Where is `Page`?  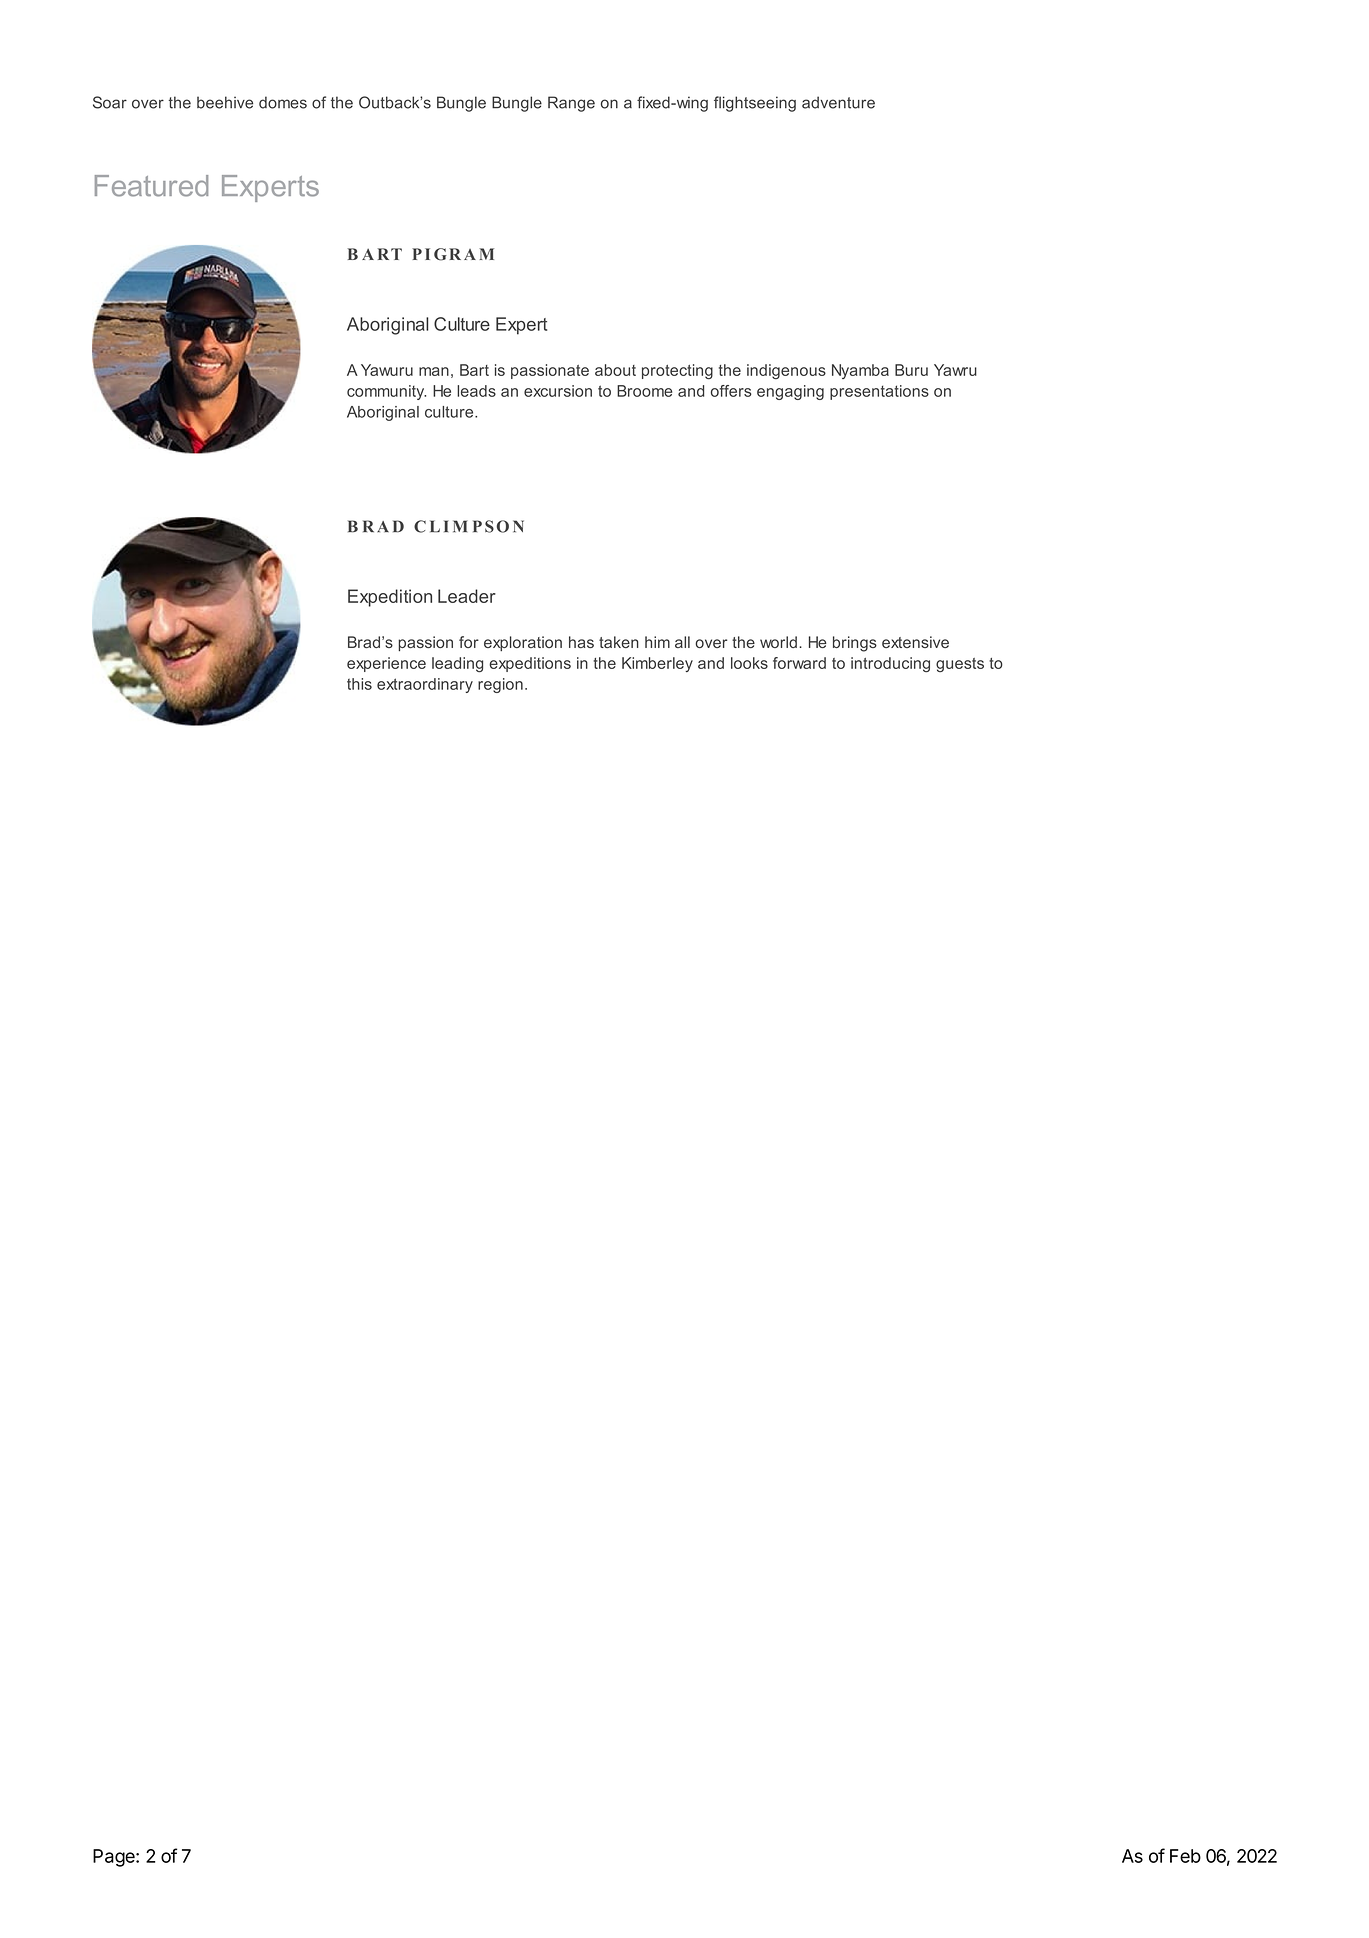 Page is located at coordinates (115, 1858).
